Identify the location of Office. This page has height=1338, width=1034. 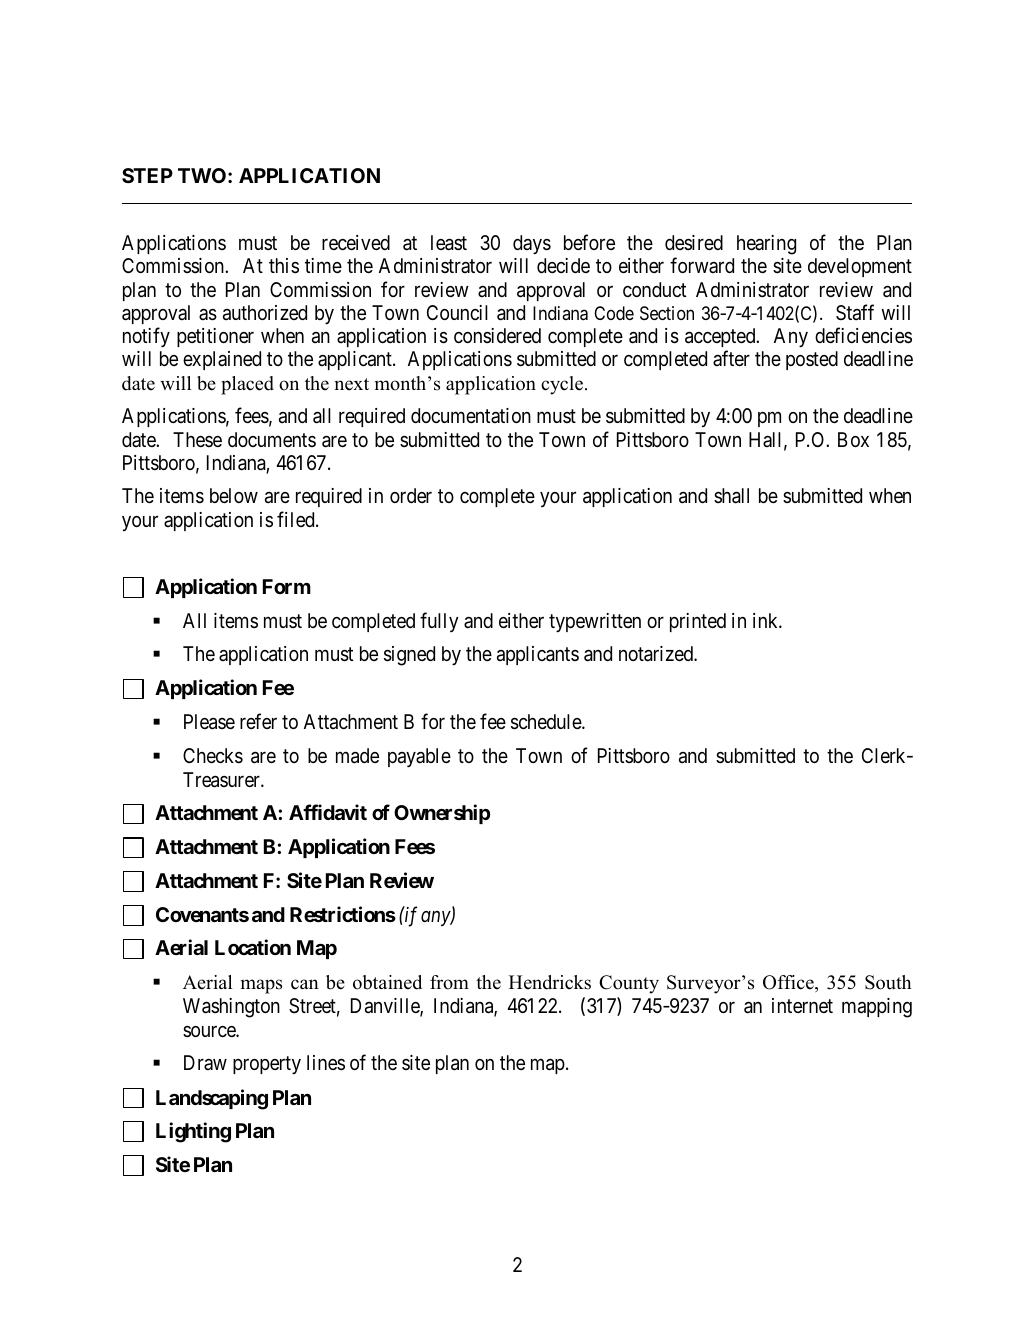
(789, 983).
